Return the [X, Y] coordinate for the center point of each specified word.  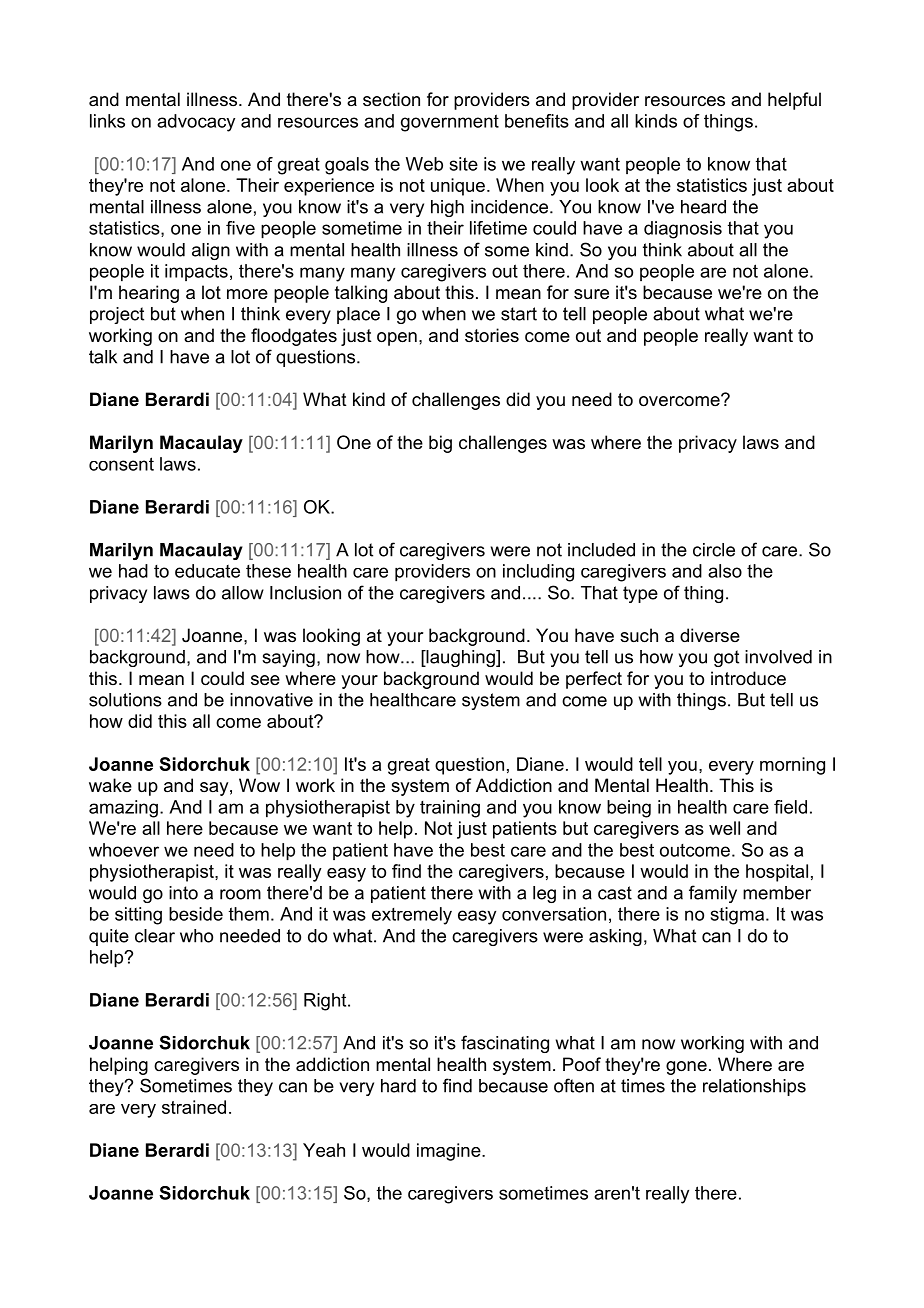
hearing [149, 294]
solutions [125, 700]
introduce [748, 678]
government [450, 123]
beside [196, 914]
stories [492, 335]
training [450, 809]
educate [207, 571]
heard [703, 207]
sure [591, 294]
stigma [737, 916]
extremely [412, 916]
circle [714, 550]
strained [194, 1107]
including [538, 573]
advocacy [196, 123]
